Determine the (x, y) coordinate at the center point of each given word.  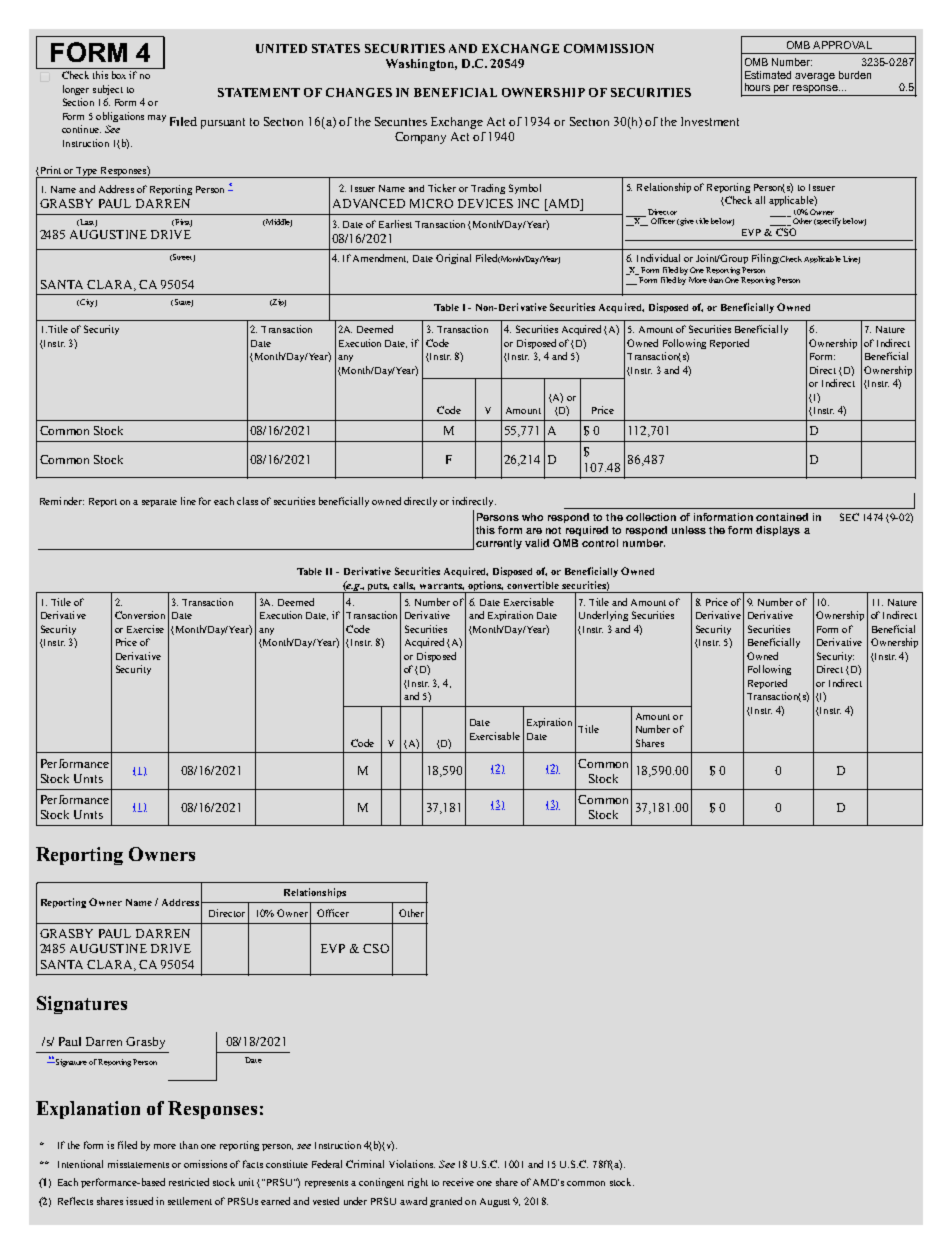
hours (757, 87)
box (119, 75)
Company (420, 138)
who (532, 517)
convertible (533, 585)
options (485, 587)
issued (139, 1201)
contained (782, 517)
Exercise (145, 629)
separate (159, 503)
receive (458, 1182)
